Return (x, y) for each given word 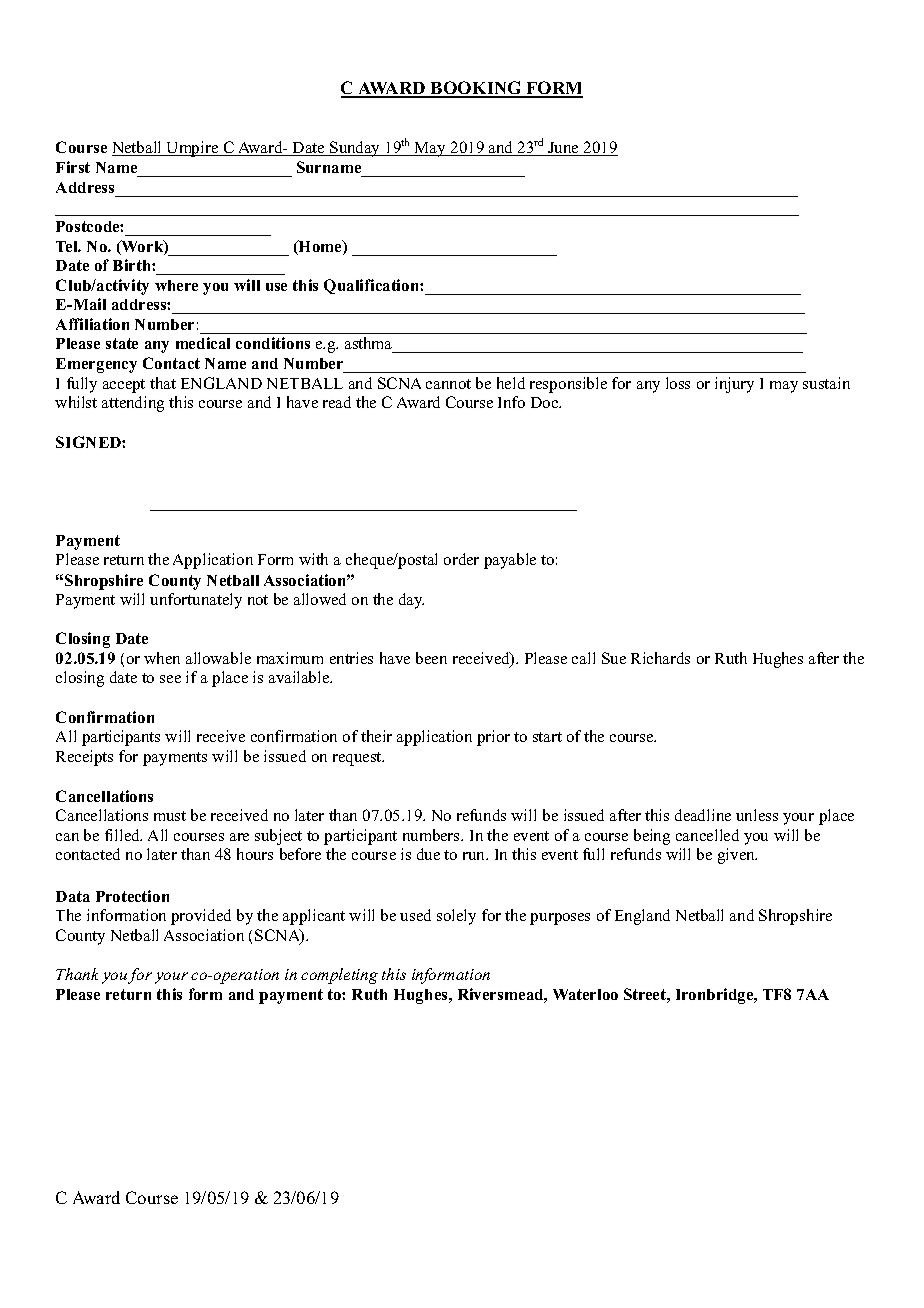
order (461, 559)
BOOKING (477, 89)
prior (493, 738)
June (564, 149)
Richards (660, 658)
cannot (448, 384)
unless (757, 815)
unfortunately (196, 601)
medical (203, 343)
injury (734, 385)
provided (201, 917)
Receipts (84, 758)
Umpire (193, 149)
